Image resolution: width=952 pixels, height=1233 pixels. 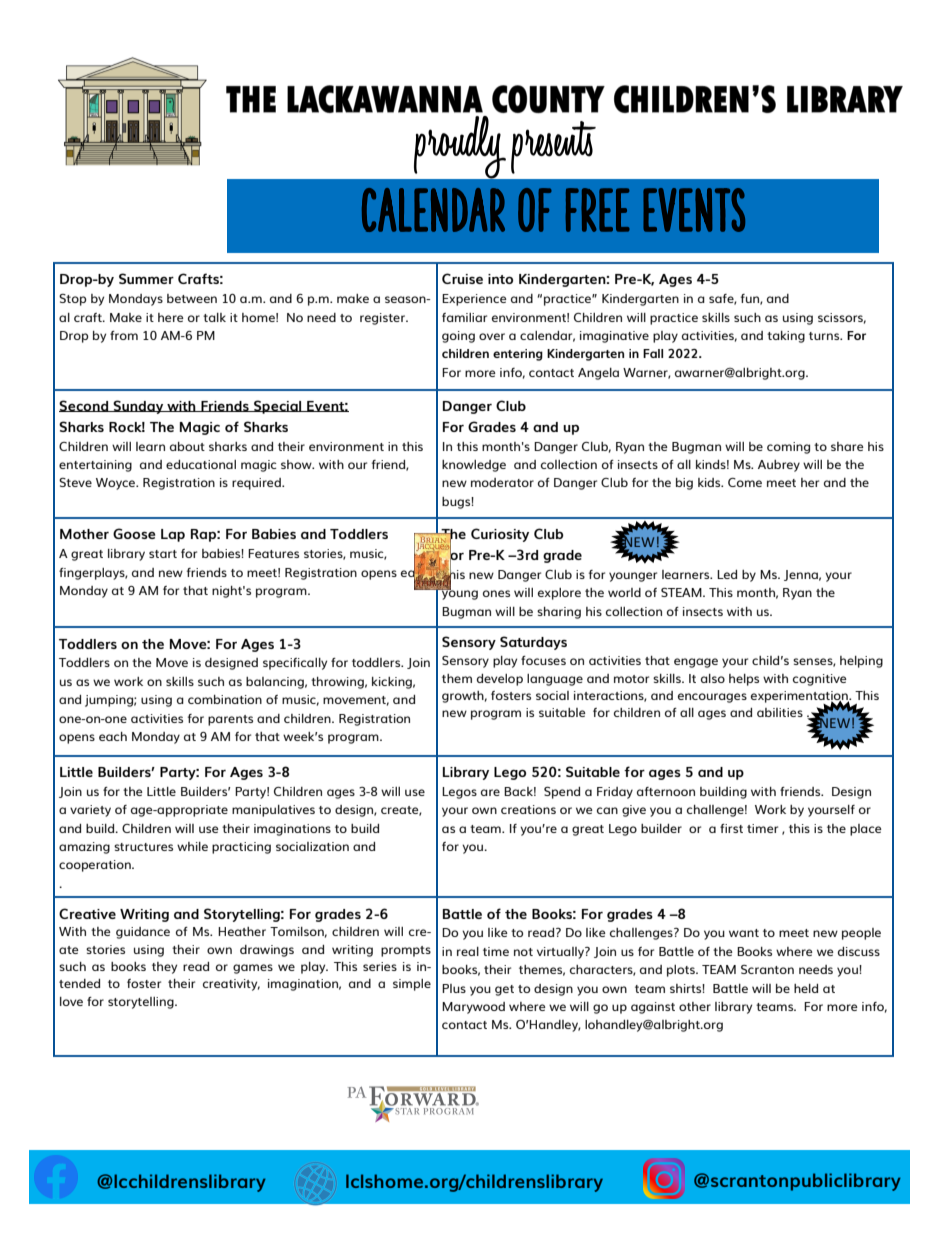 I want to click on Cruise, so click(x=462, y=278).
